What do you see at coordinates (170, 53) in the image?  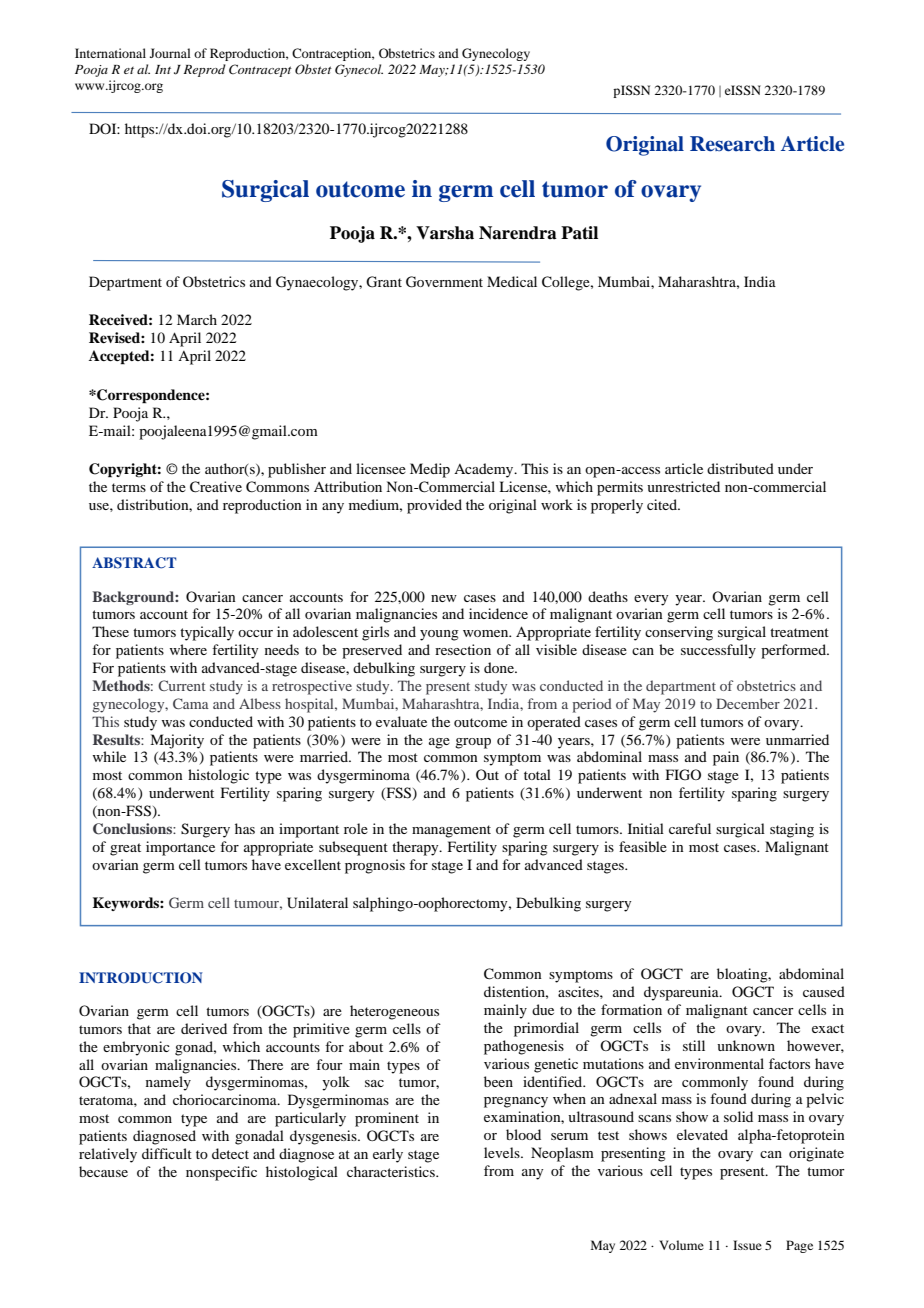 I see `Journal` at bounding box center [170, 53].
